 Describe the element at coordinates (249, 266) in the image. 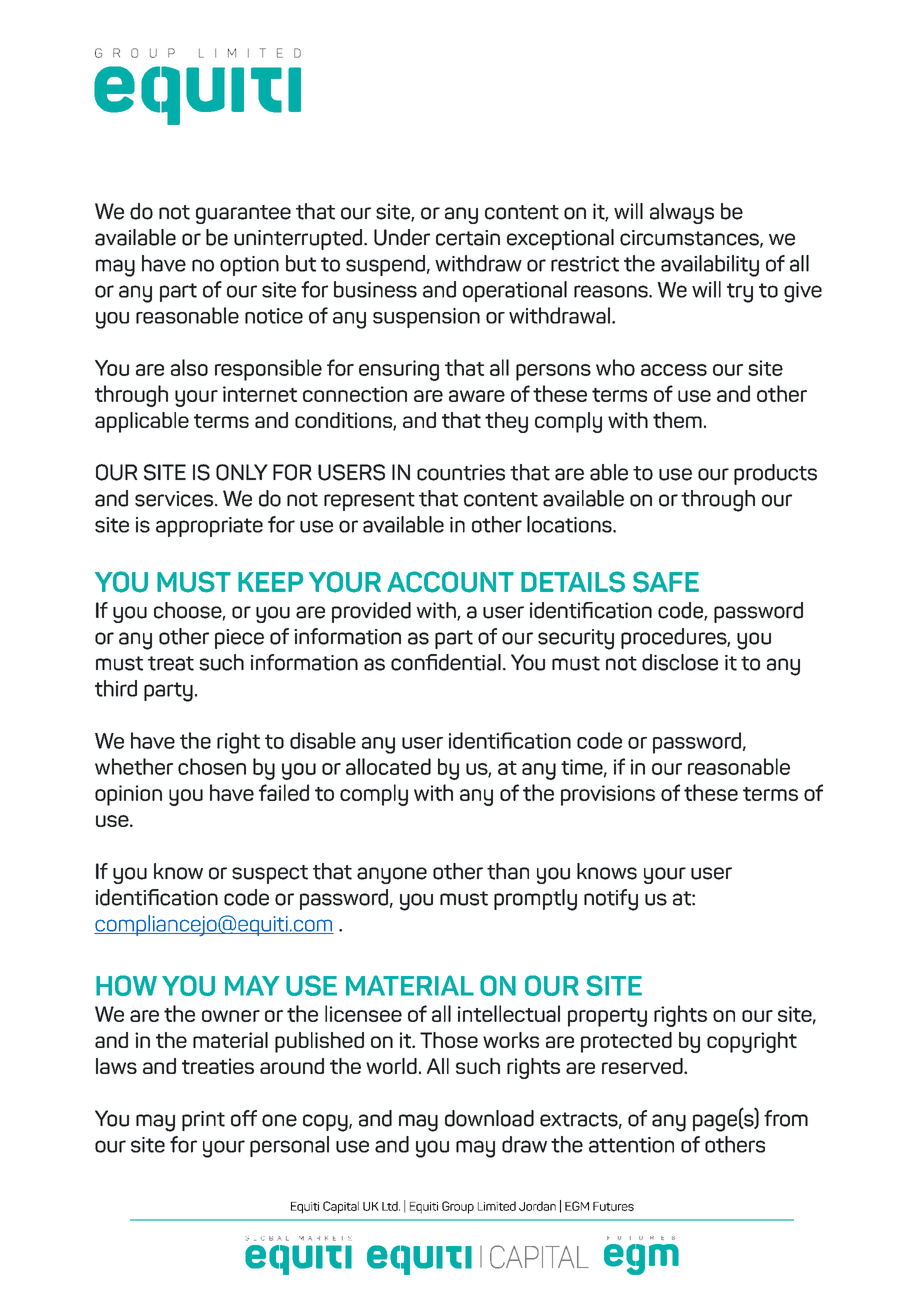

I see `option` at that location.
